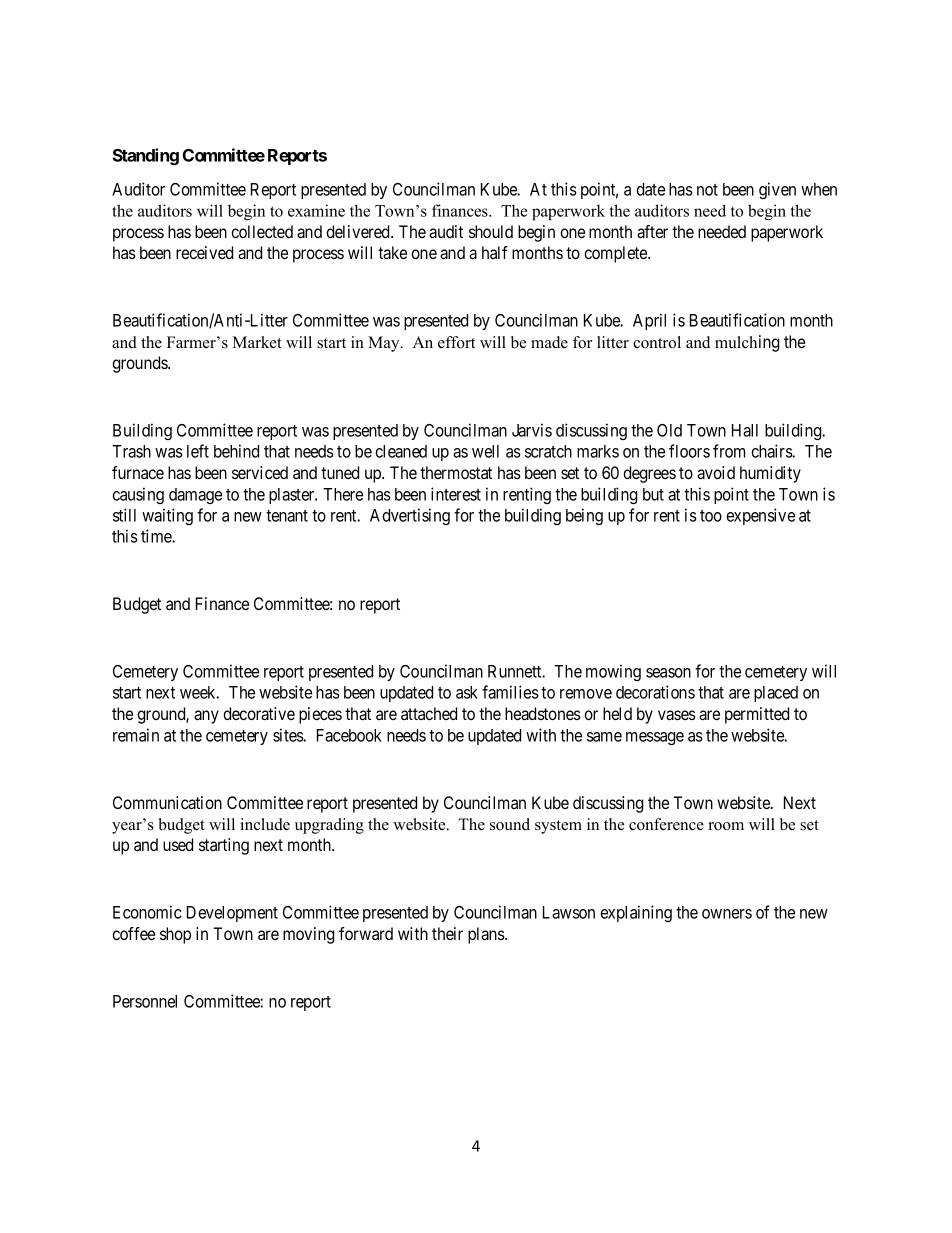  I want to click on waiting, so click(167, 516).
